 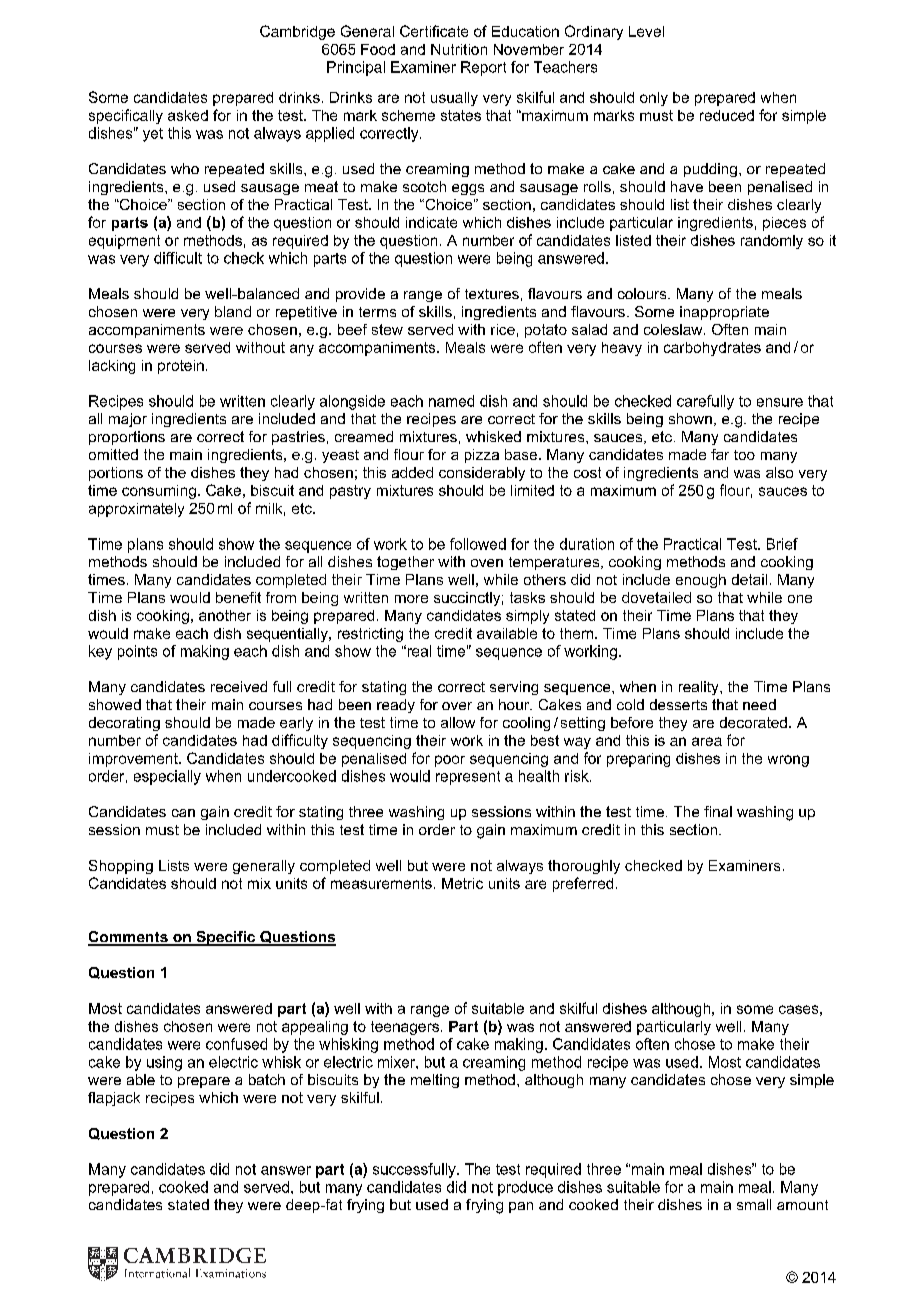 I want to click on flapjack, so click(x=114, y=1099).
